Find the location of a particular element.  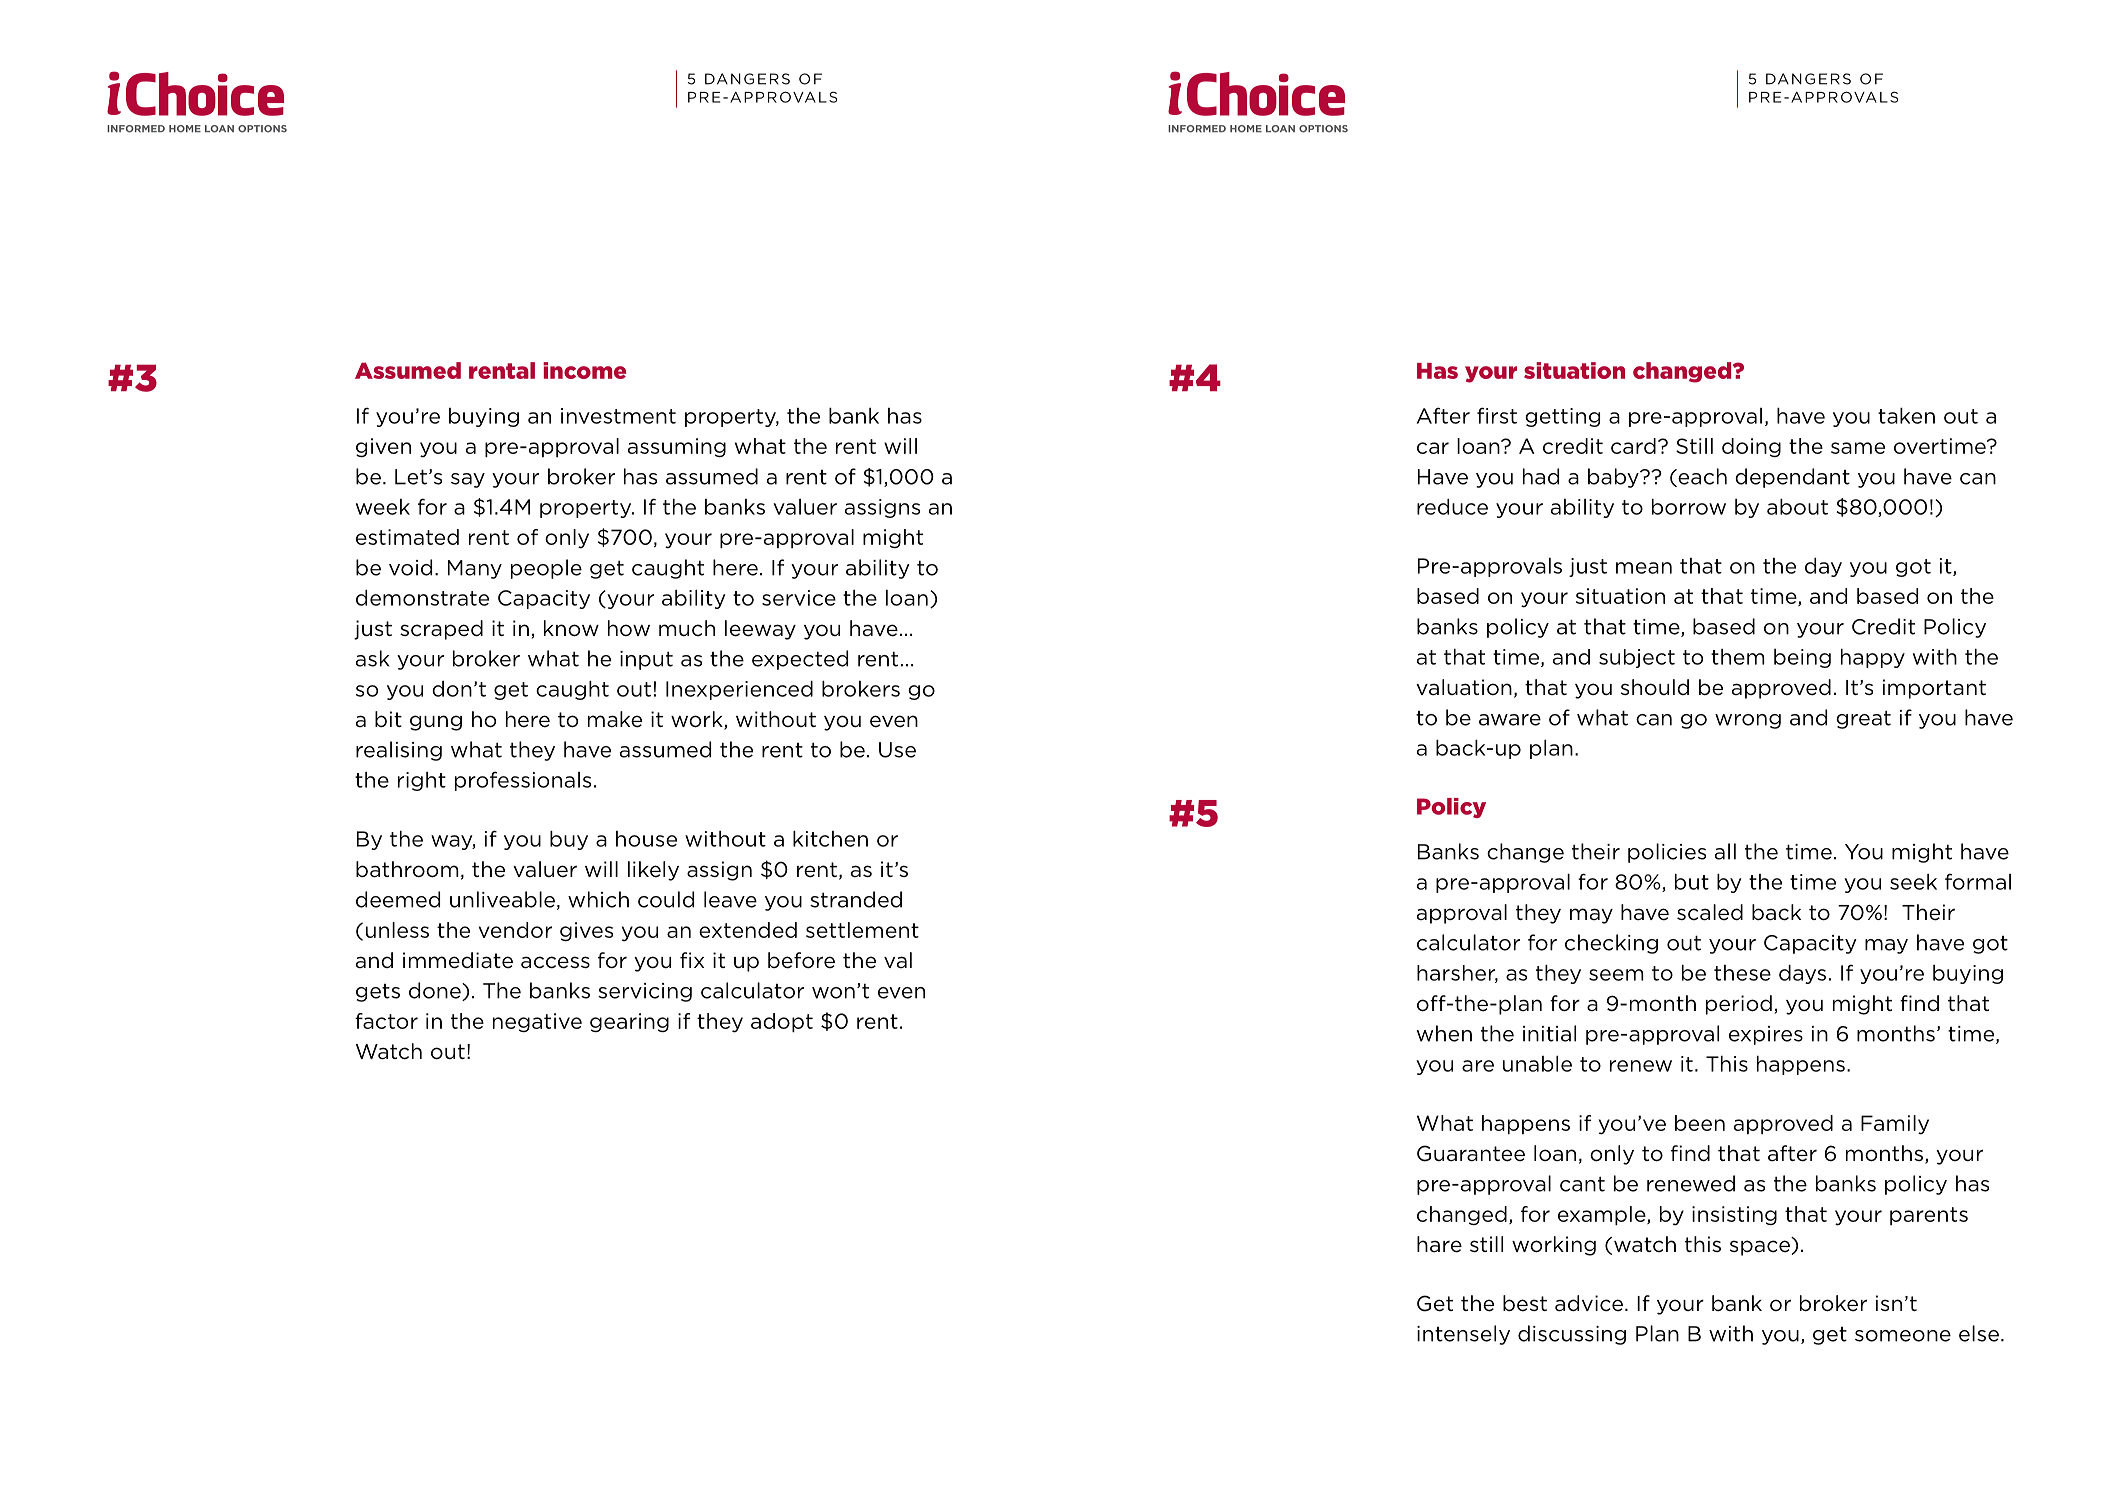

hare is located at coordinates (1439, 1244).
